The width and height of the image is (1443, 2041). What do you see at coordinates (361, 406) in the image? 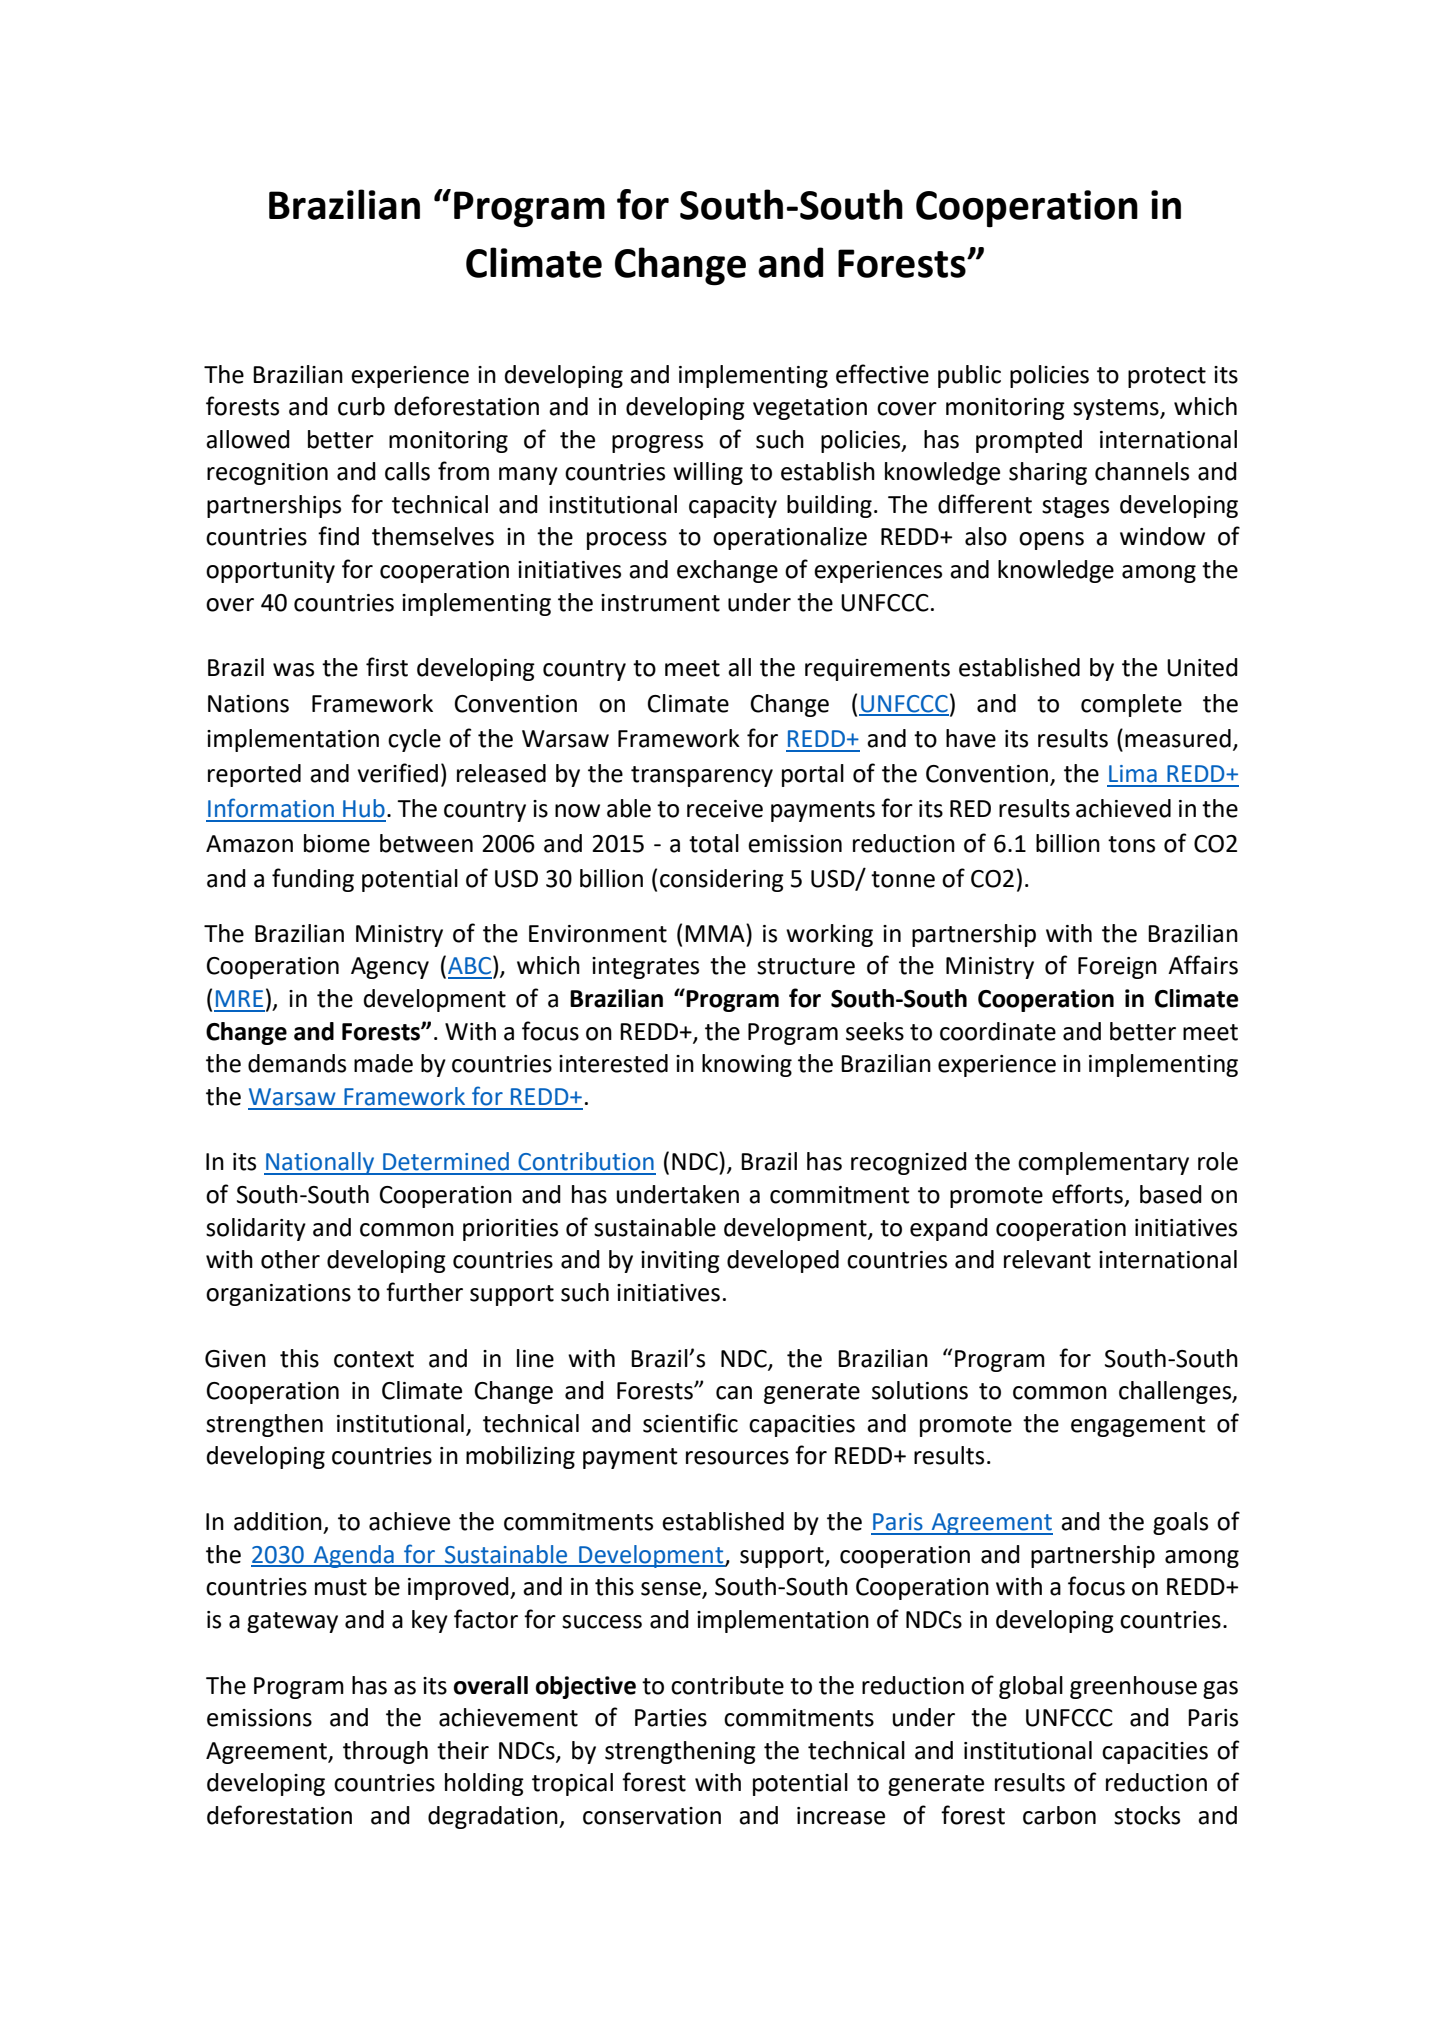
I see `curb` at bounding box center [361, 406].
